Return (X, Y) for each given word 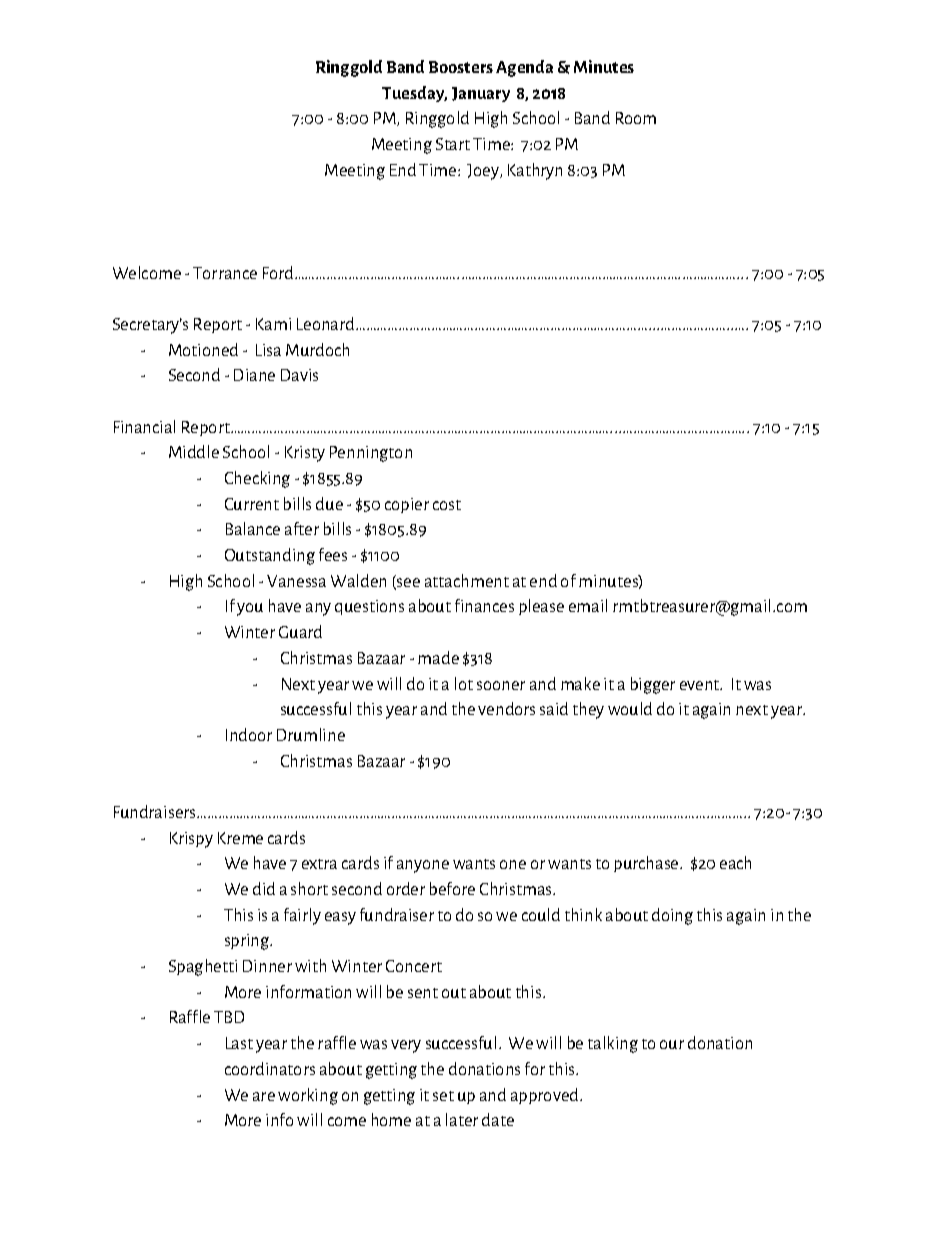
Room (636, 118)
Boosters (461, 67)
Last (239, 1043)
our (672, 1044)
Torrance (225, 273)
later (462, 1119)
